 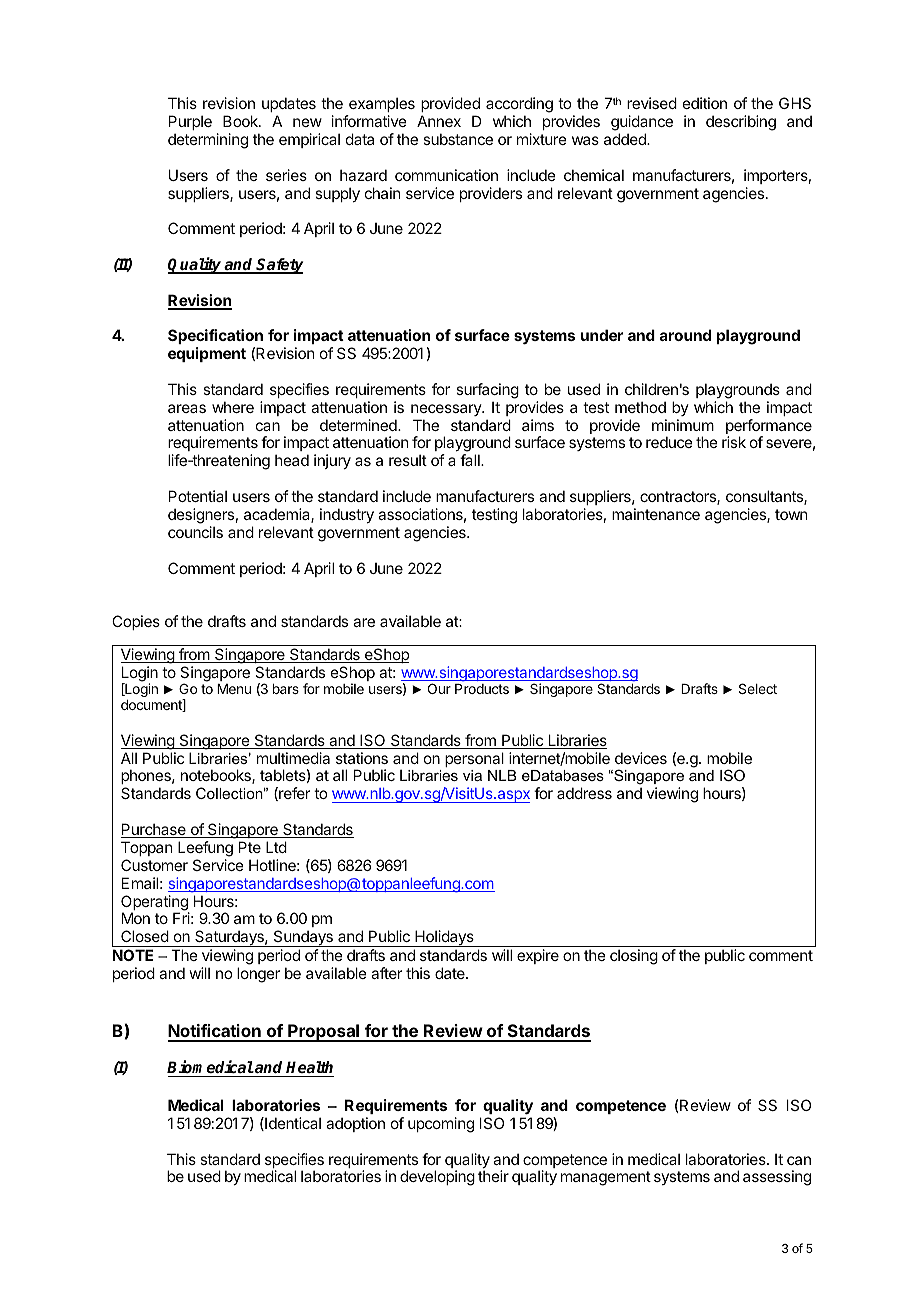 What do you see at coordinates (208, 141) in the page?
I see `determining` at bounding box center [208, 141].
